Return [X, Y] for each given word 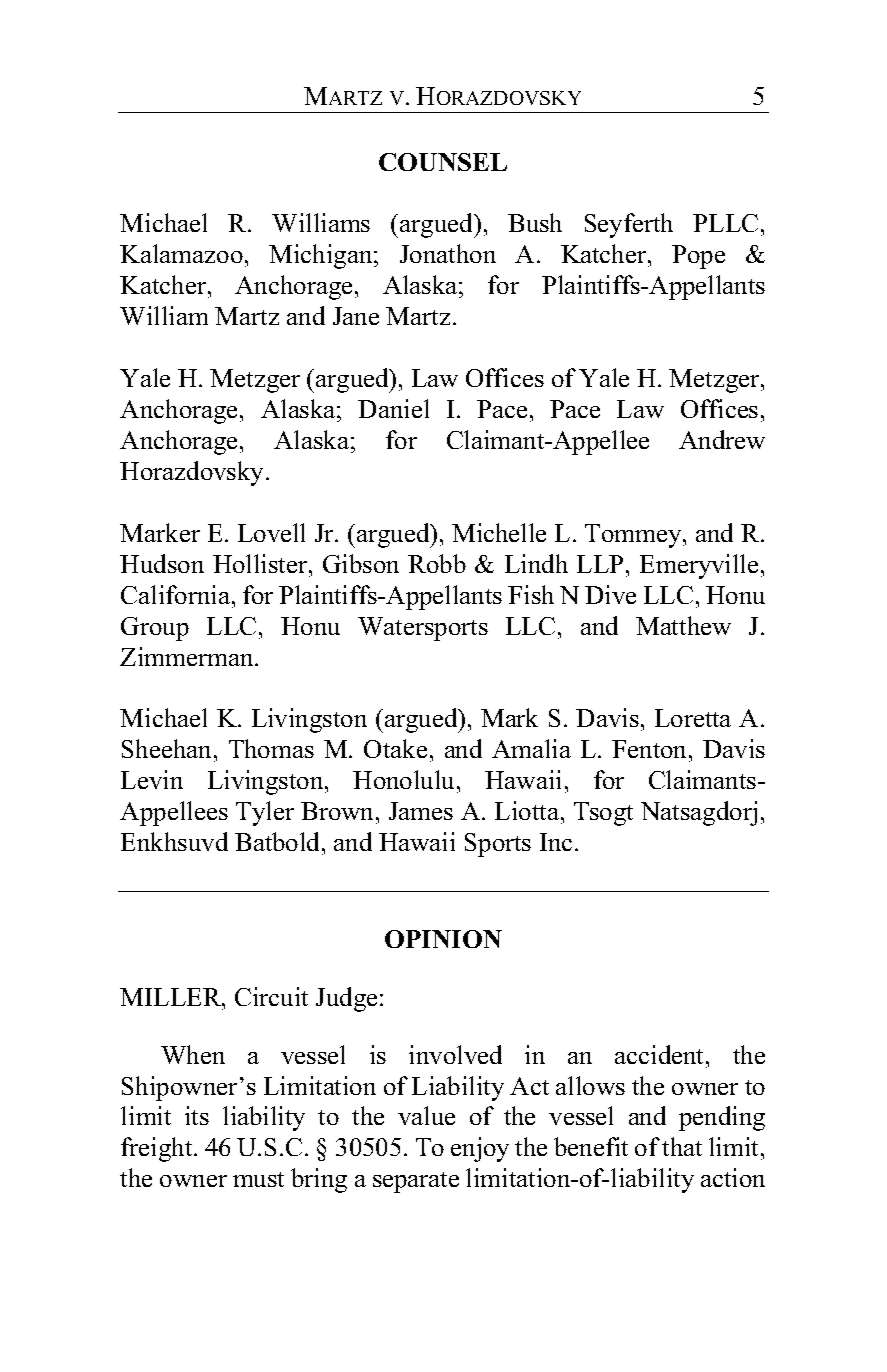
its [197, 1115]
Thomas [271, 748]
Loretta [693, 718]
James [421, 811]
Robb [437, 563]
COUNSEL [443, 162]
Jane [356, 316]
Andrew [722, 439]
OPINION [443, 939]
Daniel [393, 408]
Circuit [271, 996]
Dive [610, 594]
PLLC [725, 223]
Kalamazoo [181, 253]
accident [661, 1054]
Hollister [261, 563]
